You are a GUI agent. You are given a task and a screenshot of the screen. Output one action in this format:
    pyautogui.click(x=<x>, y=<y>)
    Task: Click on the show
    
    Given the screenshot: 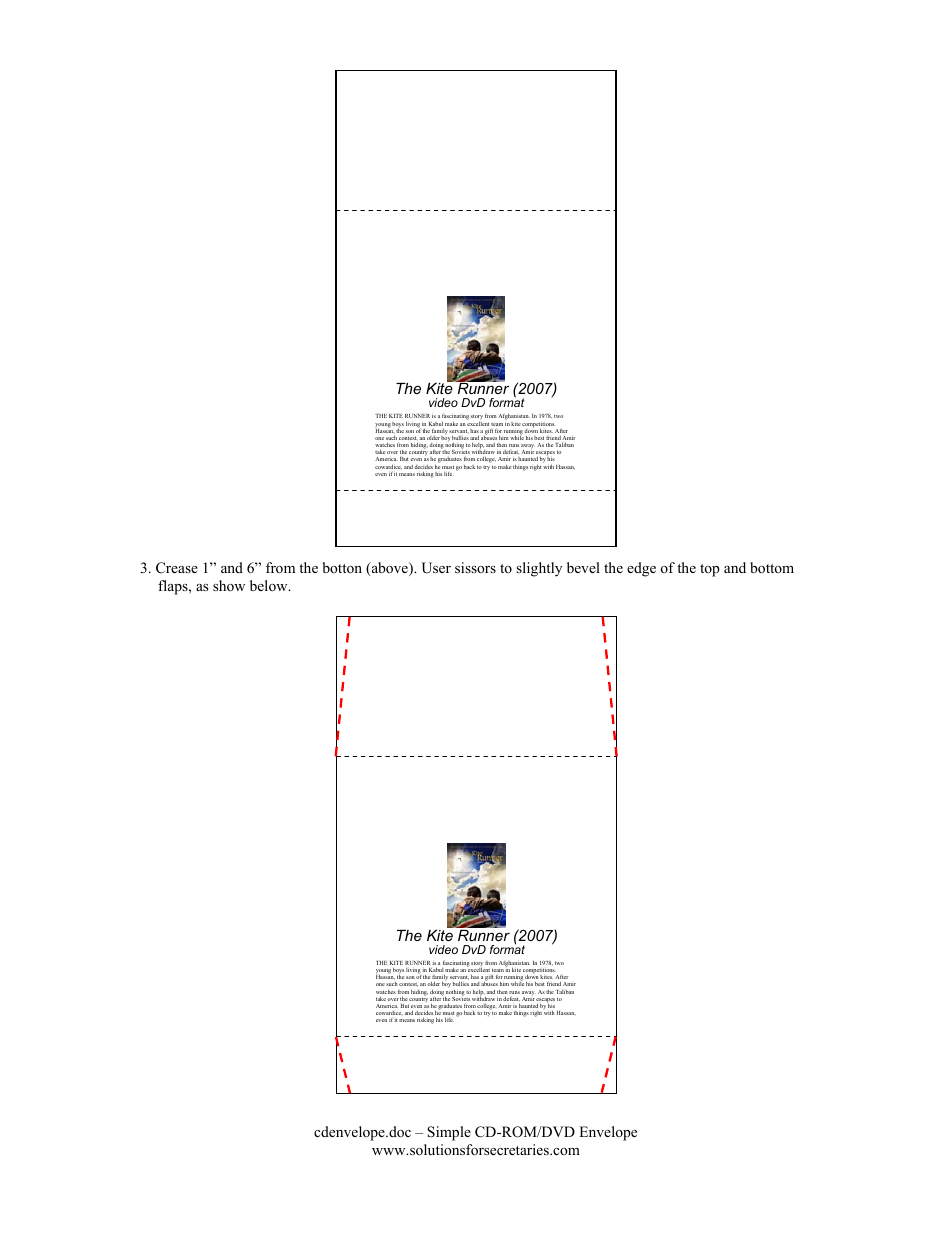 What is the action you would take?
    pyautogui.click(x=229, y=585)
